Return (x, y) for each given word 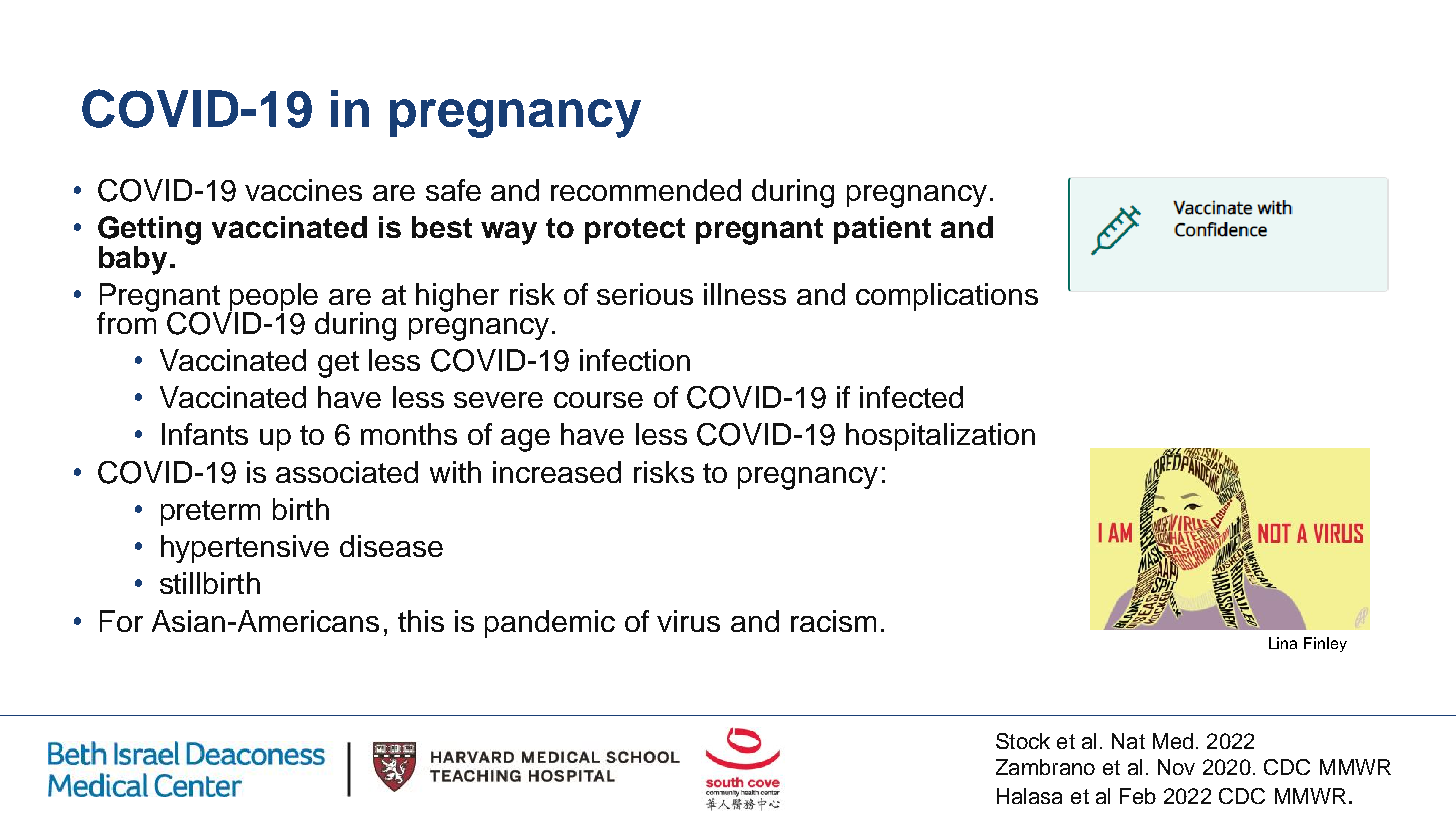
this (421, 621)
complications (947, 297)
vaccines (303, 190)
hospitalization (940, 437)
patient (882, 230)
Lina (1283, 643)
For (121, 621)
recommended (646, 190)
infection (635, 360)
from (127, 321)
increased (557, 472)
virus (688, 621)
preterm (210, 513)
